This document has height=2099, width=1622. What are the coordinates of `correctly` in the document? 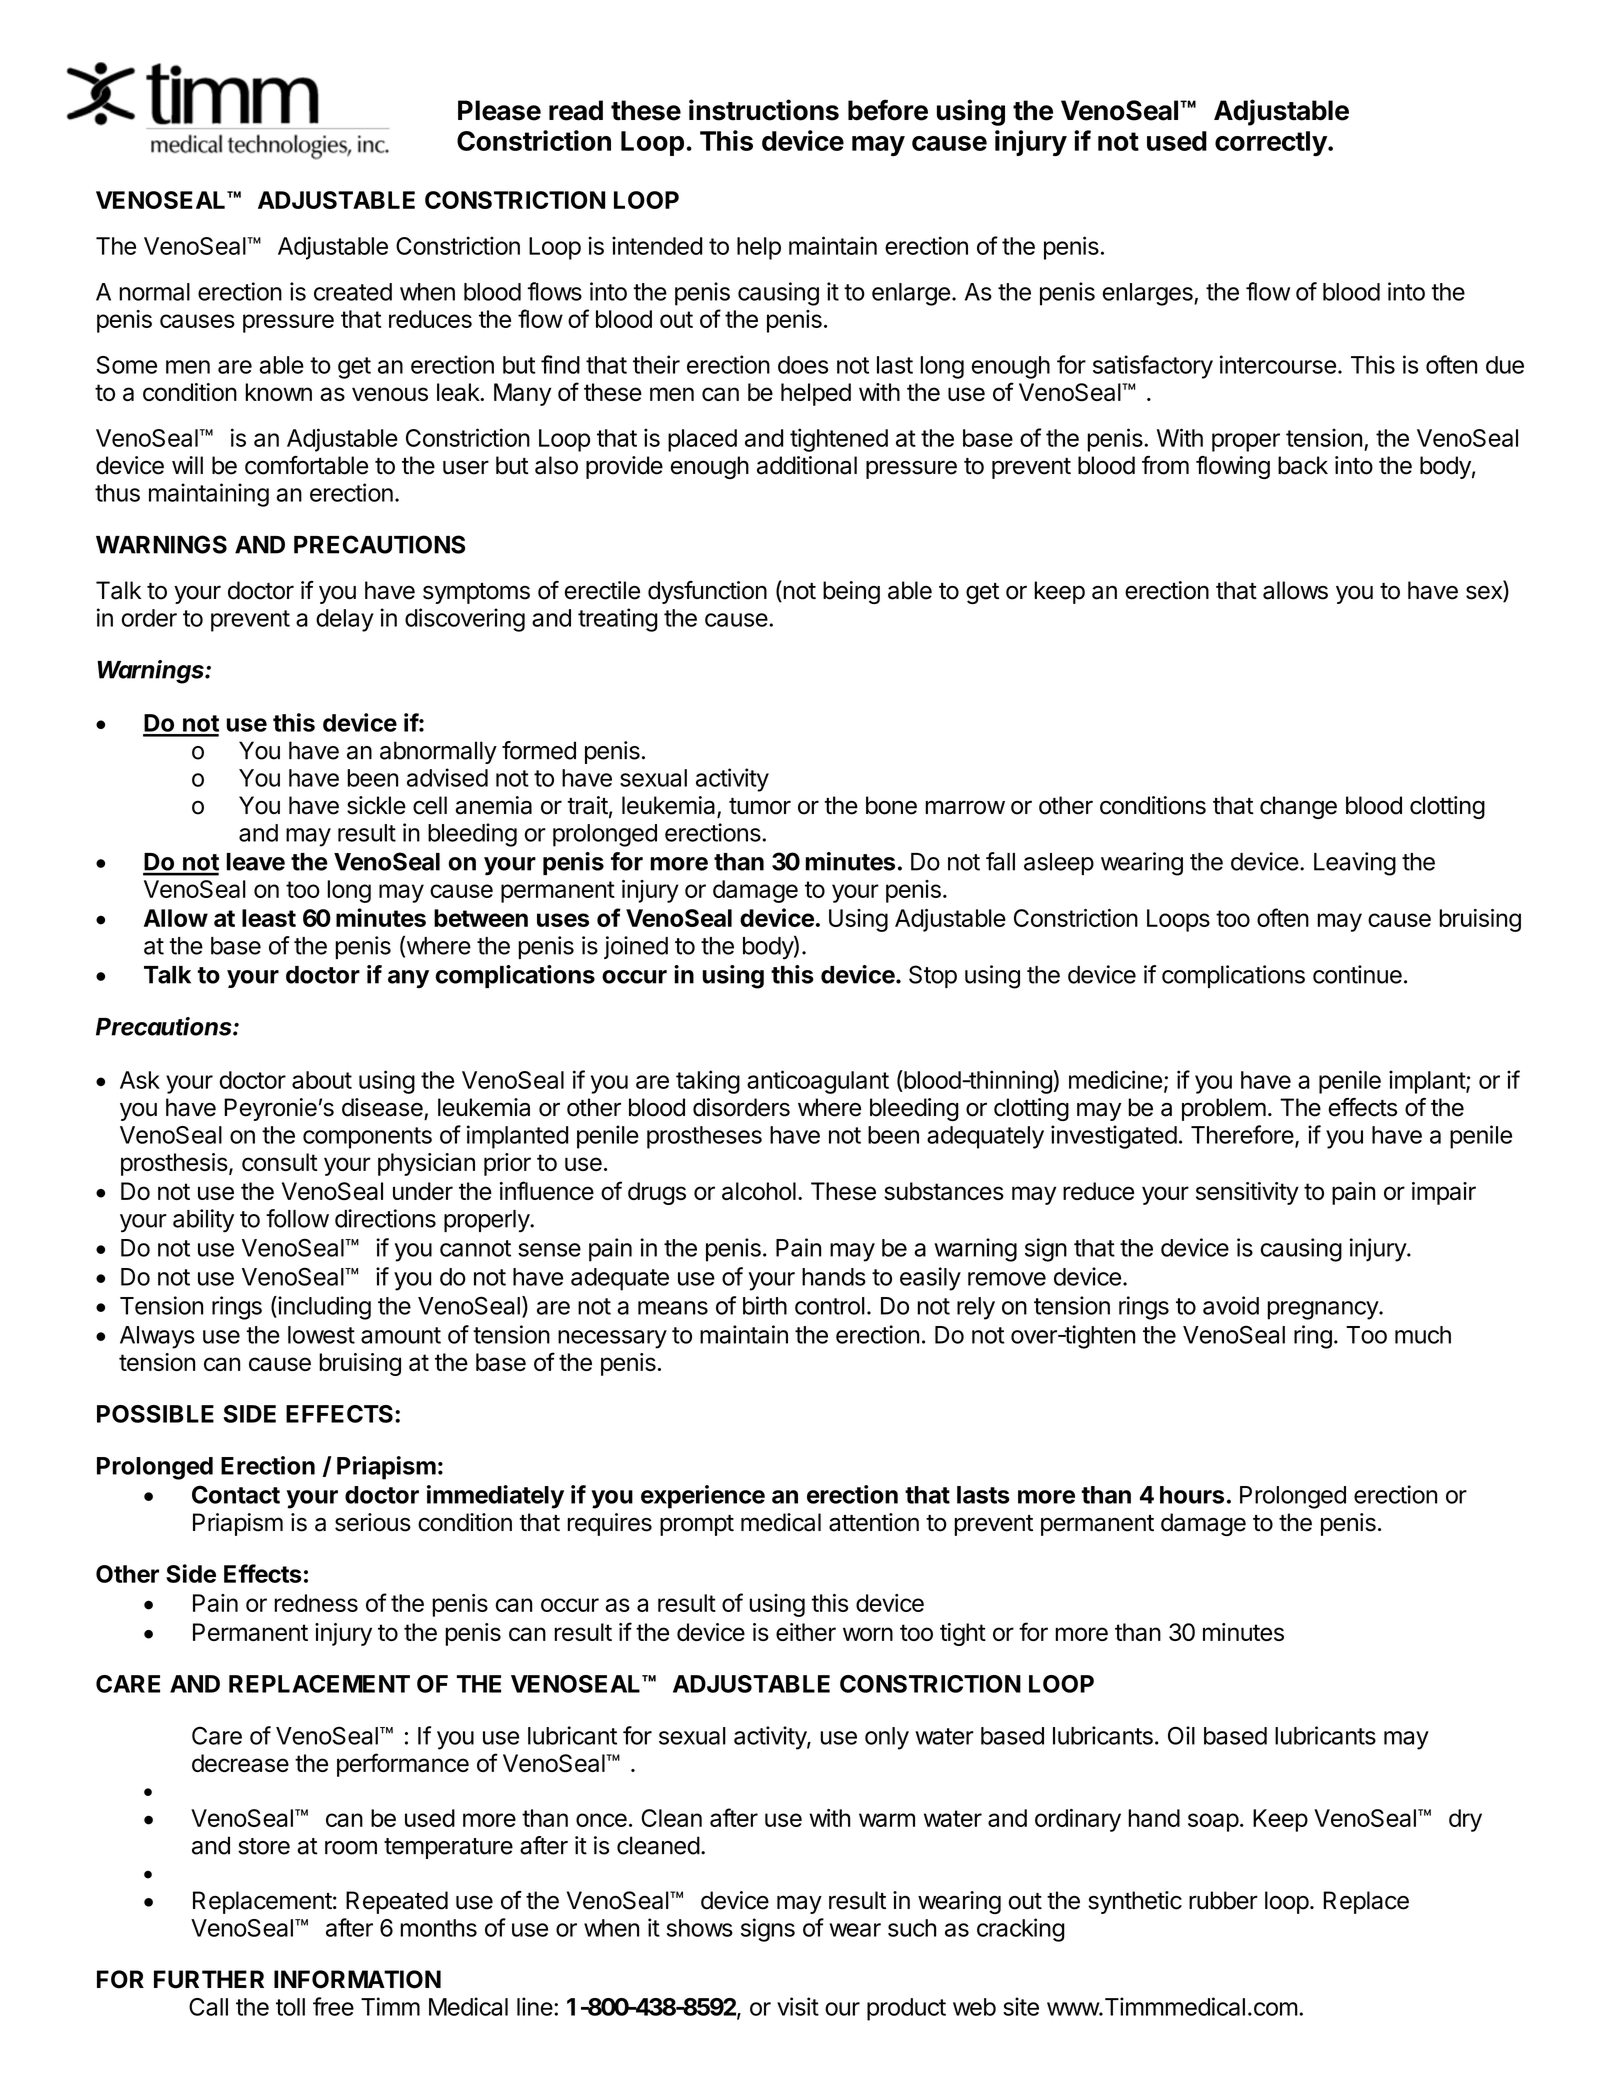 It's located at (1272, 143).
